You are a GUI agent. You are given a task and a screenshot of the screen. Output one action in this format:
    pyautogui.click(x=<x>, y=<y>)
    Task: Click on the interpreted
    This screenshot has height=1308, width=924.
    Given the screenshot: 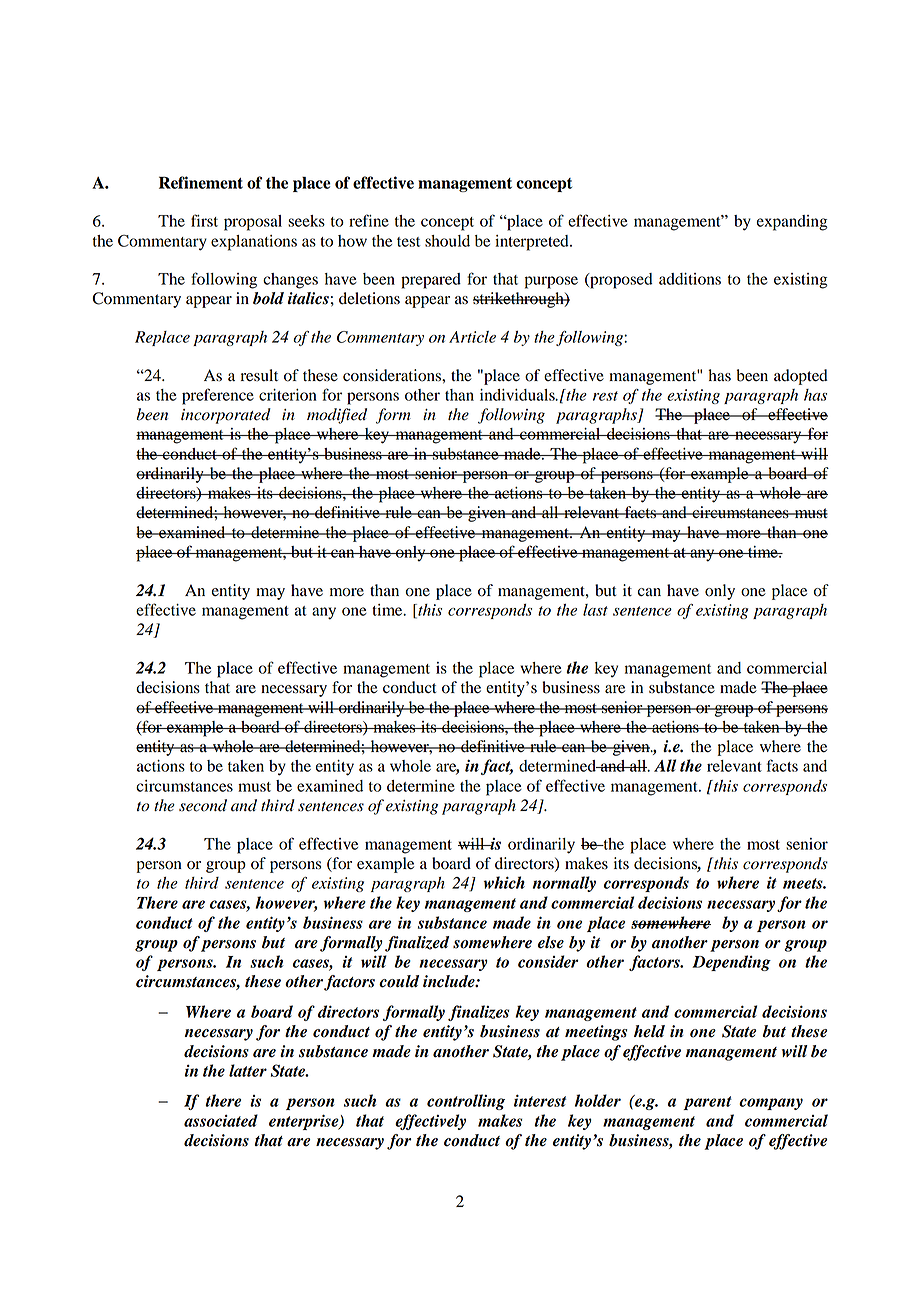 What is the action you would take?
    pyautogui.click(x=533, y=243)
